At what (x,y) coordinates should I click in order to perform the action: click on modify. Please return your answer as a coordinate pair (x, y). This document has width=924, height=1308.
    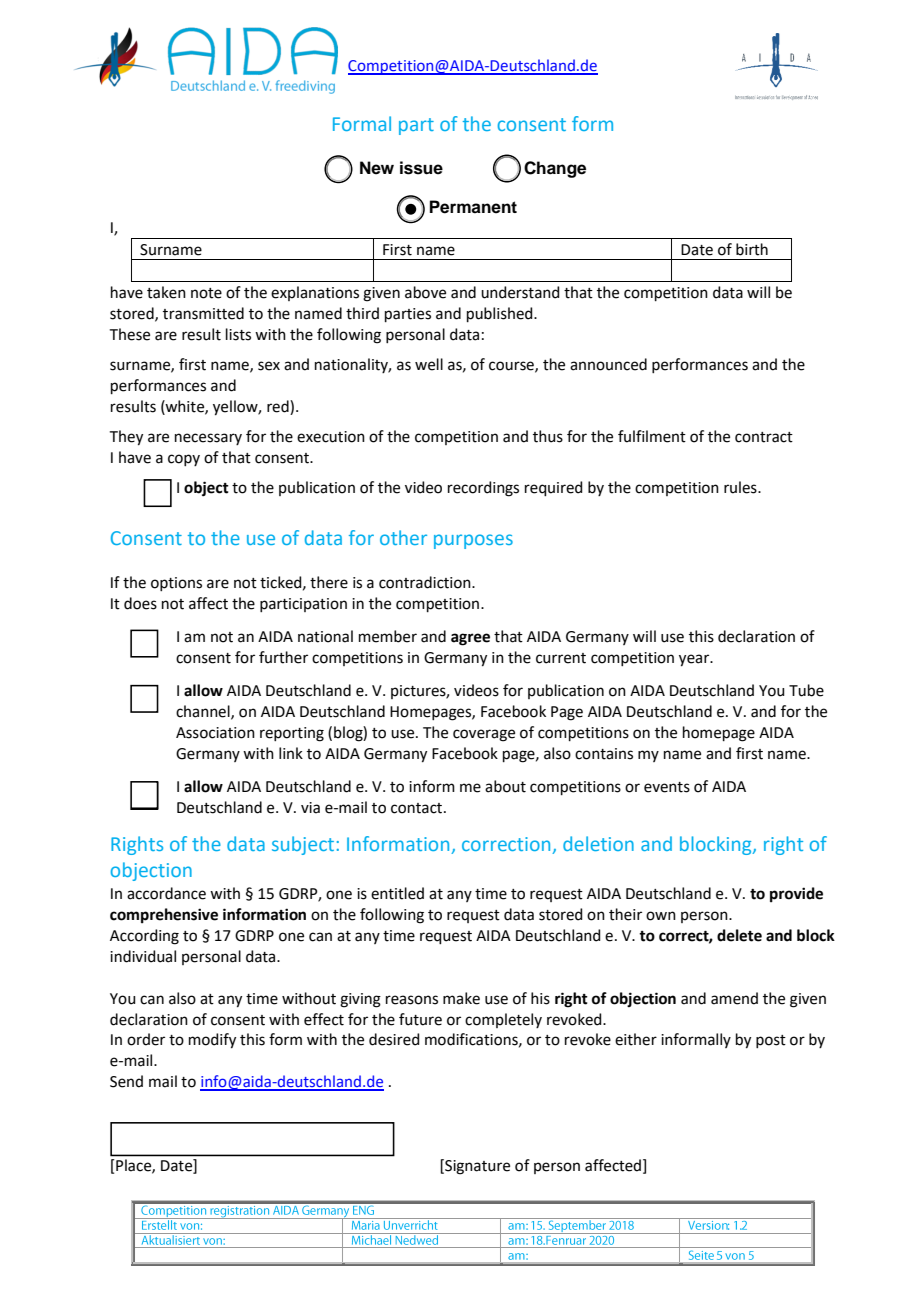
    Looking at the image, I should click on (212, 1041).
